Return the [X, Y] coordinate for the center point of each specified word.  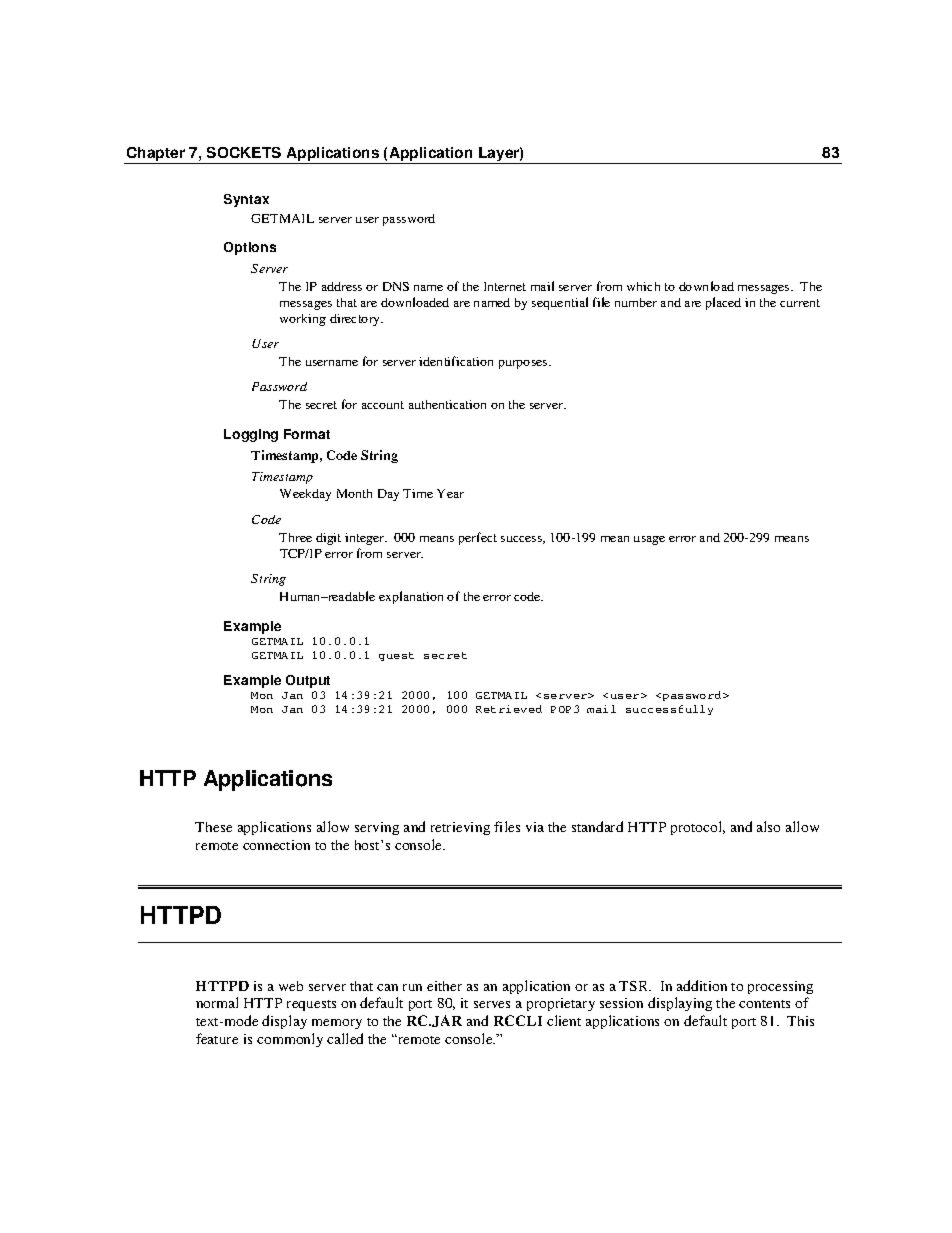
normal [217, 1002]
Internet [505, 286]
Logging [251, 435]
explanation [411, 597]
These [213, 827]
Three [295, 537]
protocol [698, 828]
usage [649, 540]
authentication [447, 404]
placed [723, 303]
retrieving [460, 828]
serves [492, 1004]
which [643, 286]
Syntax [246, 200]
